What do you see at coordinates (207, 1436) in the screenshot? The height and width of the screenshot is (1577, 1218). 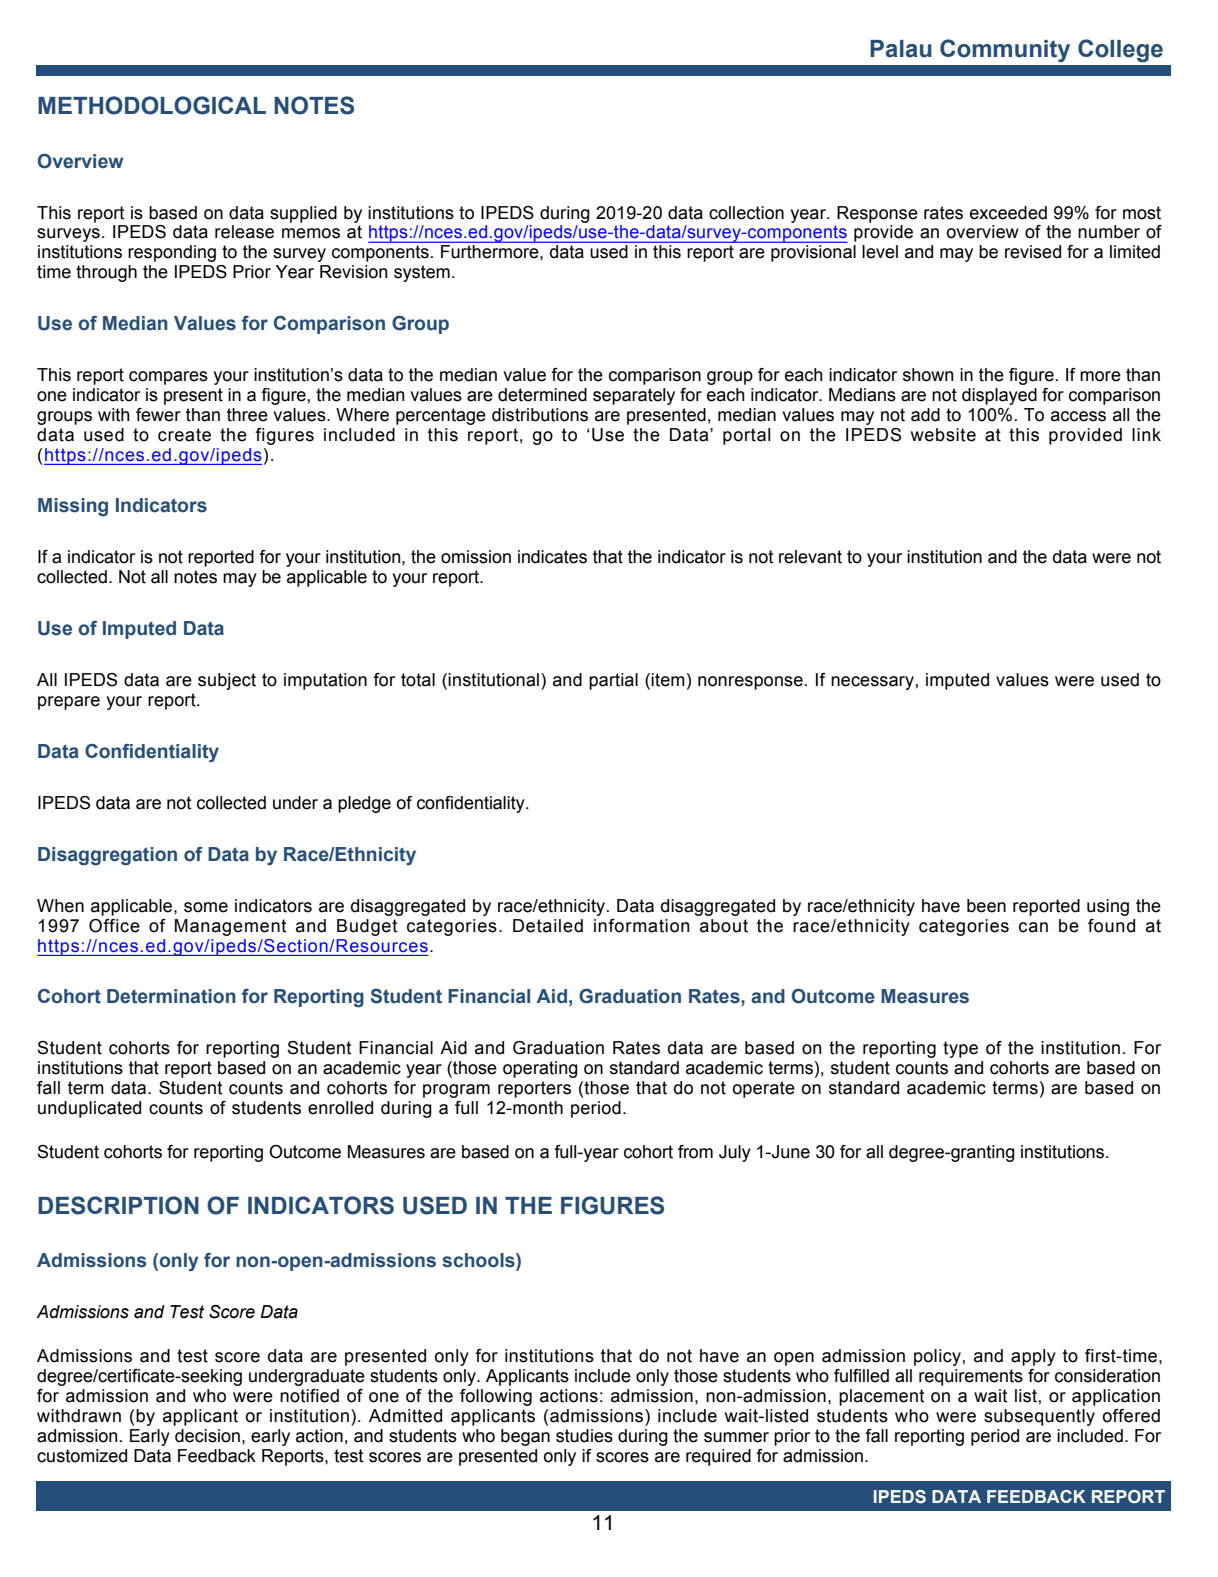 I see `decision` at bounding box center [207, 1436].
